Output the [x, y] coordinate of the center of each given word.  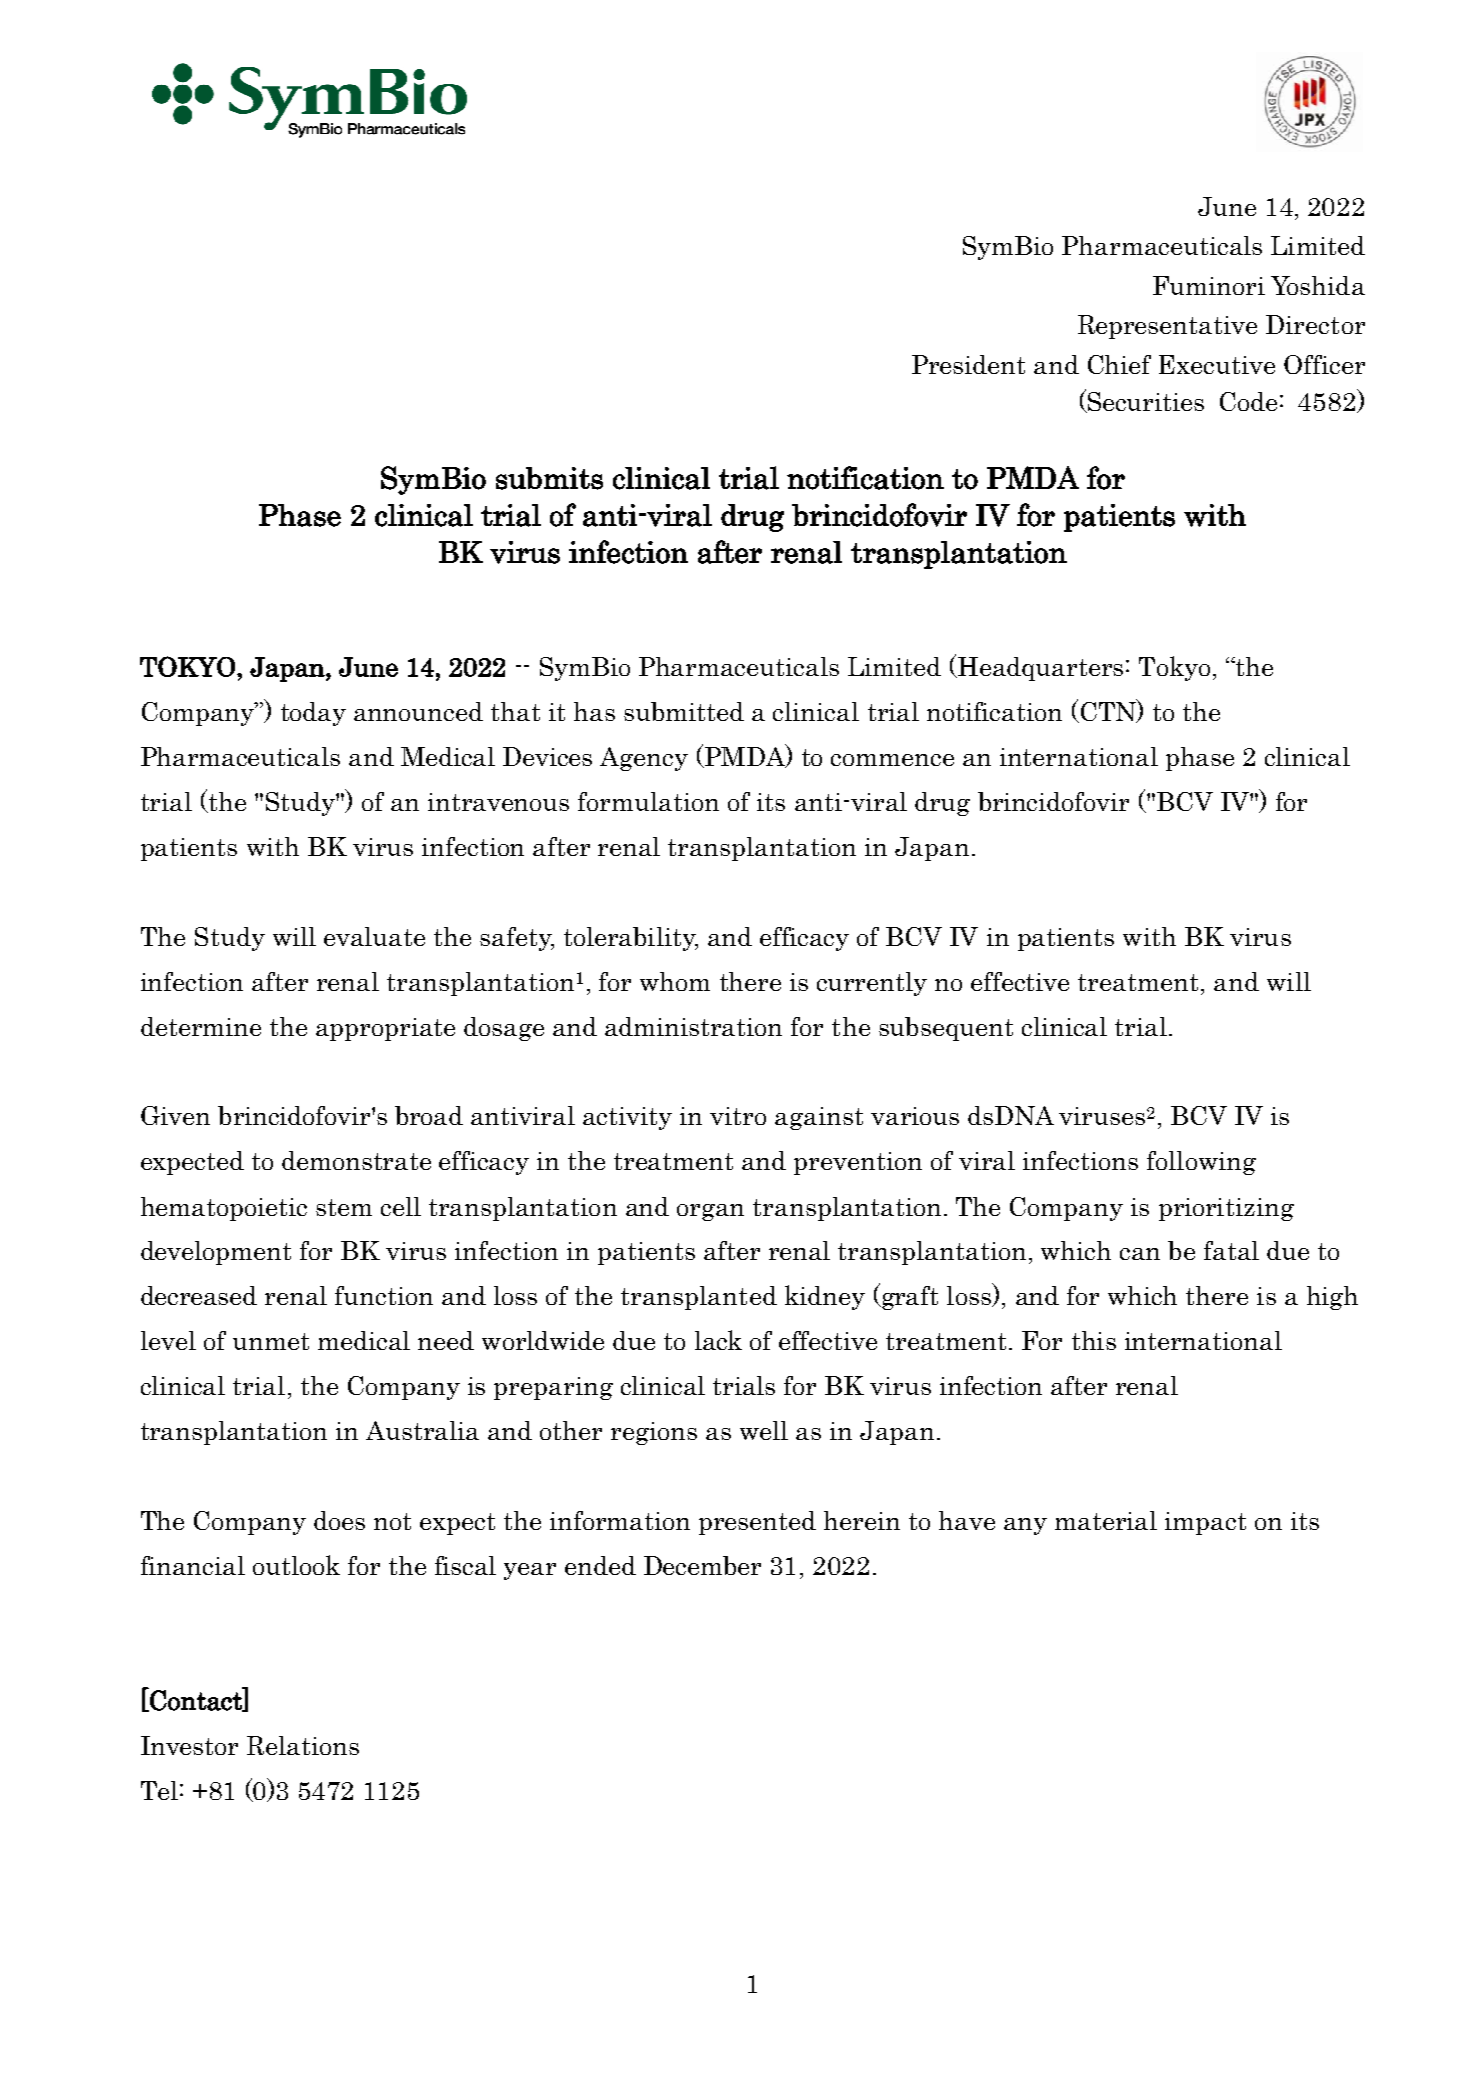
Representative [1167, 327]
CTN [1108, 711]
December [702, 1565]
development [216, 1253]
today [313, 714]
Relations [303, 1745]
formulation [648, 801]
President [968, 364]
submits [549, 478]
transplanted [699, 1298]
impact [1205, 1523]
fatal [1231, 1250]
